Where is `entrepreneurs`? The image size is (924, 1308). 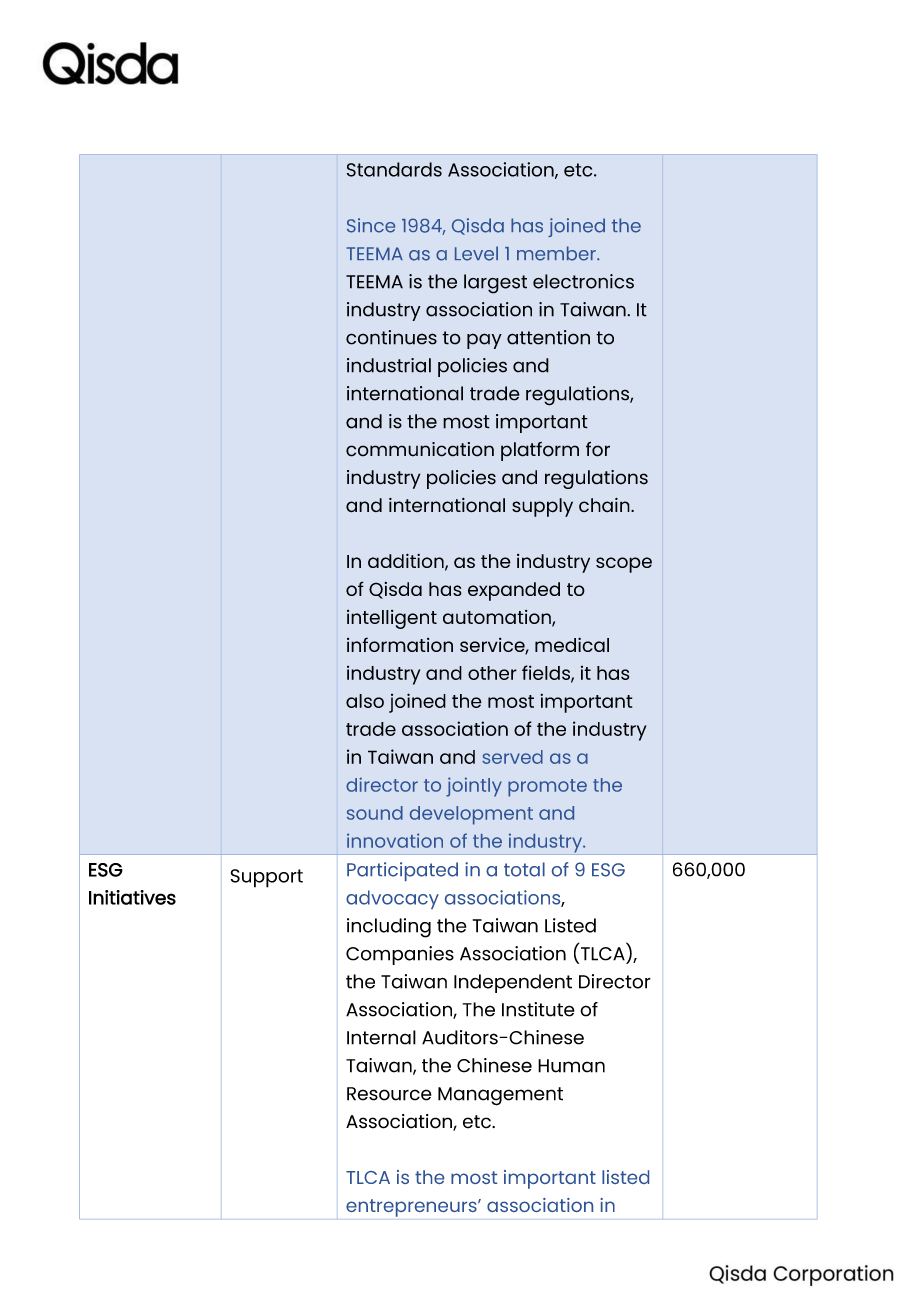 entrepreneurs is located at coordinates (412, 1208).
